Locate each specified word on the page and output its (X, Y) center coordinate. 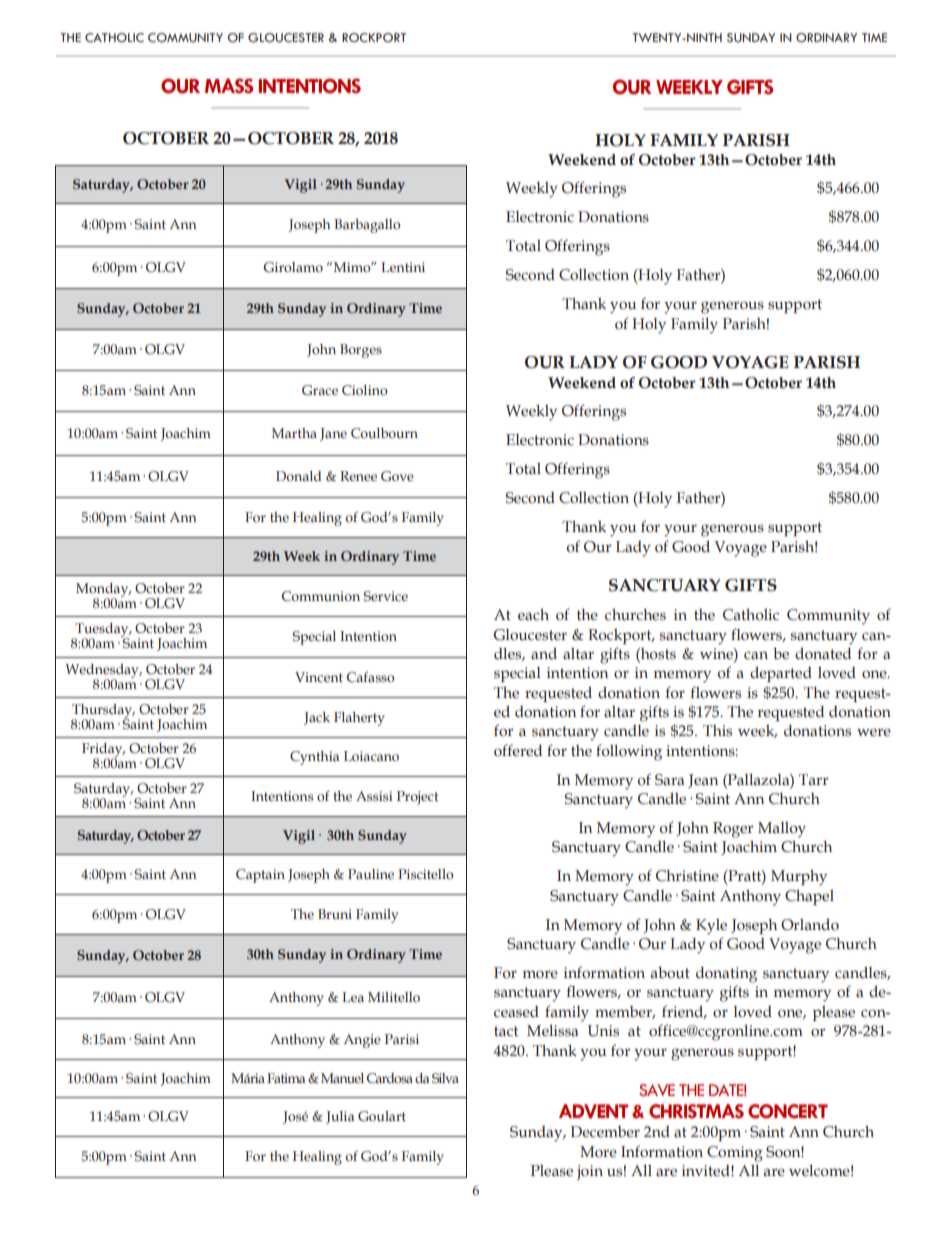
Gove (397, 476)
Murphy (799, 878)
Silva (445, 1078)
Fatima (286, 1078)
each (533, 615)
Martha (294, 433)
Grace (320, 390)
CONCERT (788, 1111)
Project (418, 798)
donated (823, 654)
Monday (103, 591)
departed (781, 674)
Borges (361, 351)
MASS (229, 86)
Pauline (371, 874)
